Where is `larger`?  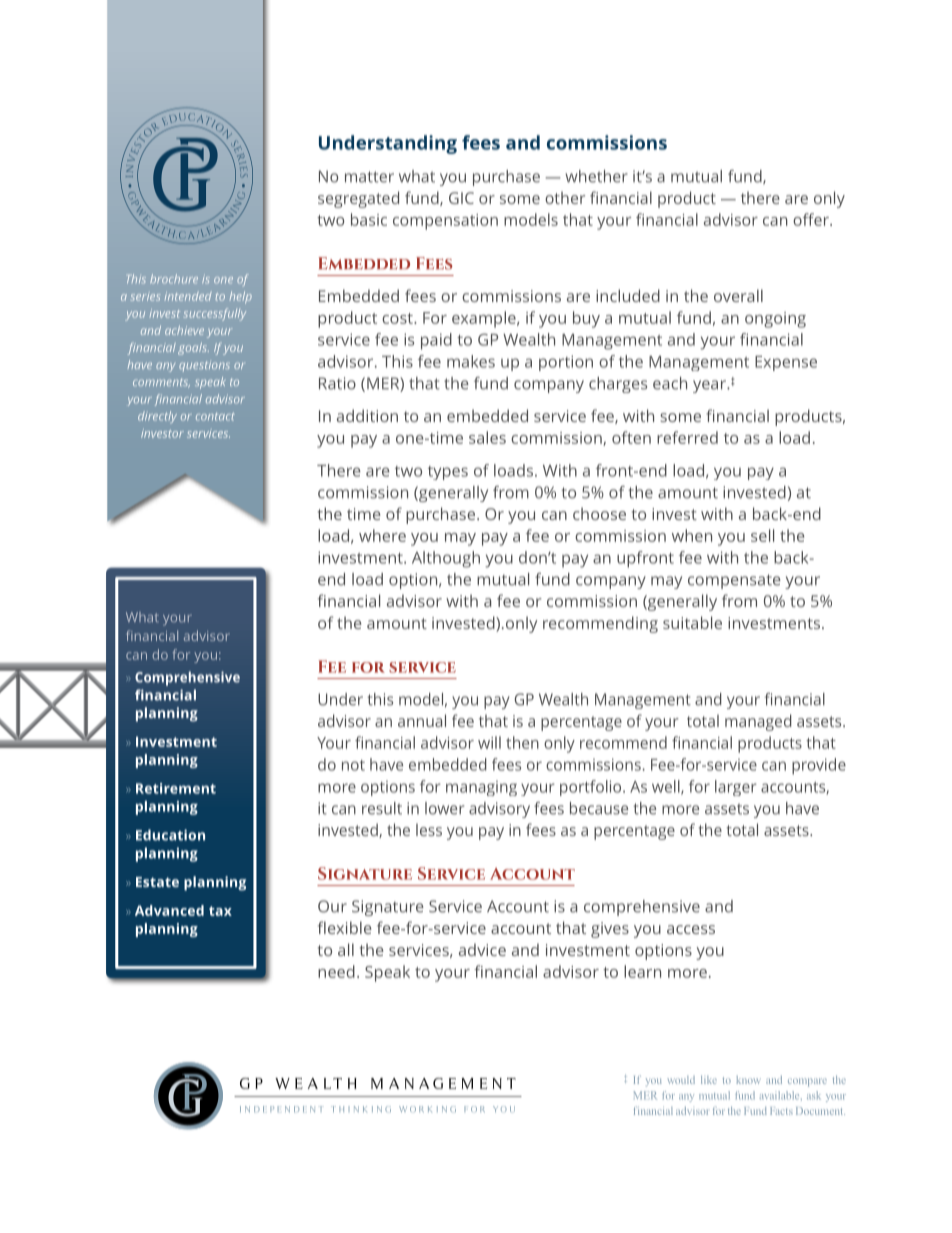 larger is located at coordinates (736, 788).
